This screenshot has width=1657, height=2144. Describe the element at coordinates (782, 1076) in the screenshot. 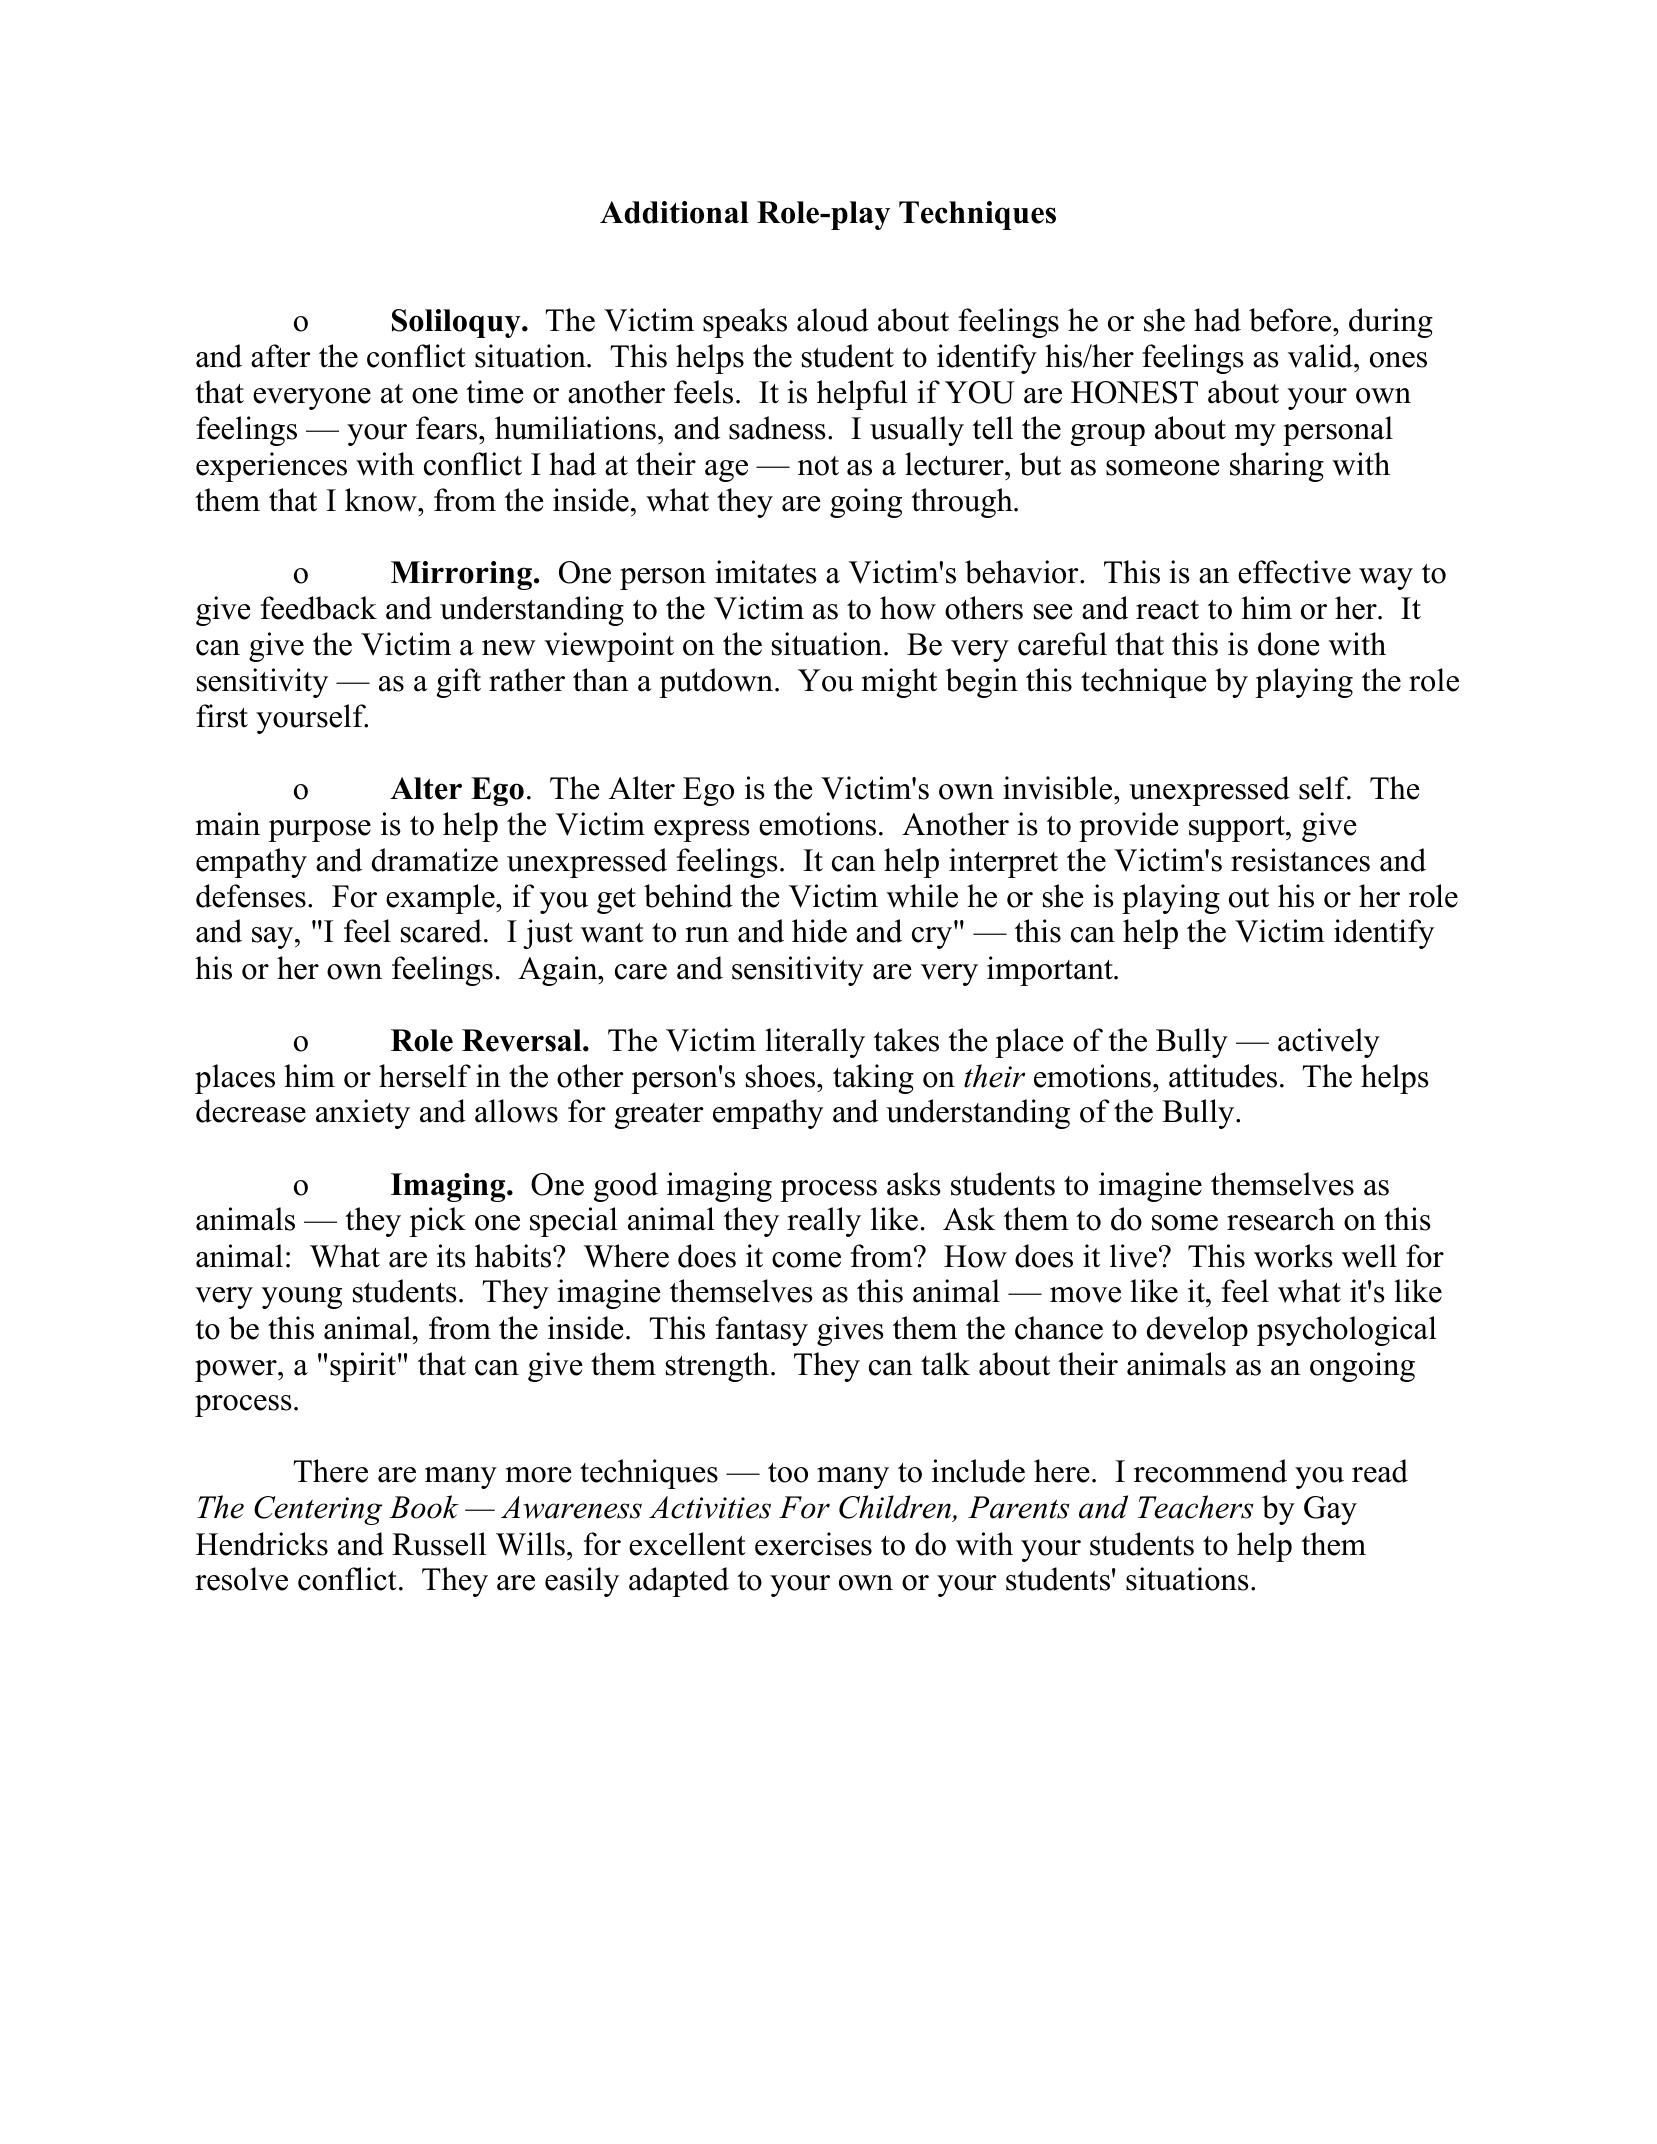

I see `shoes` at that location.
